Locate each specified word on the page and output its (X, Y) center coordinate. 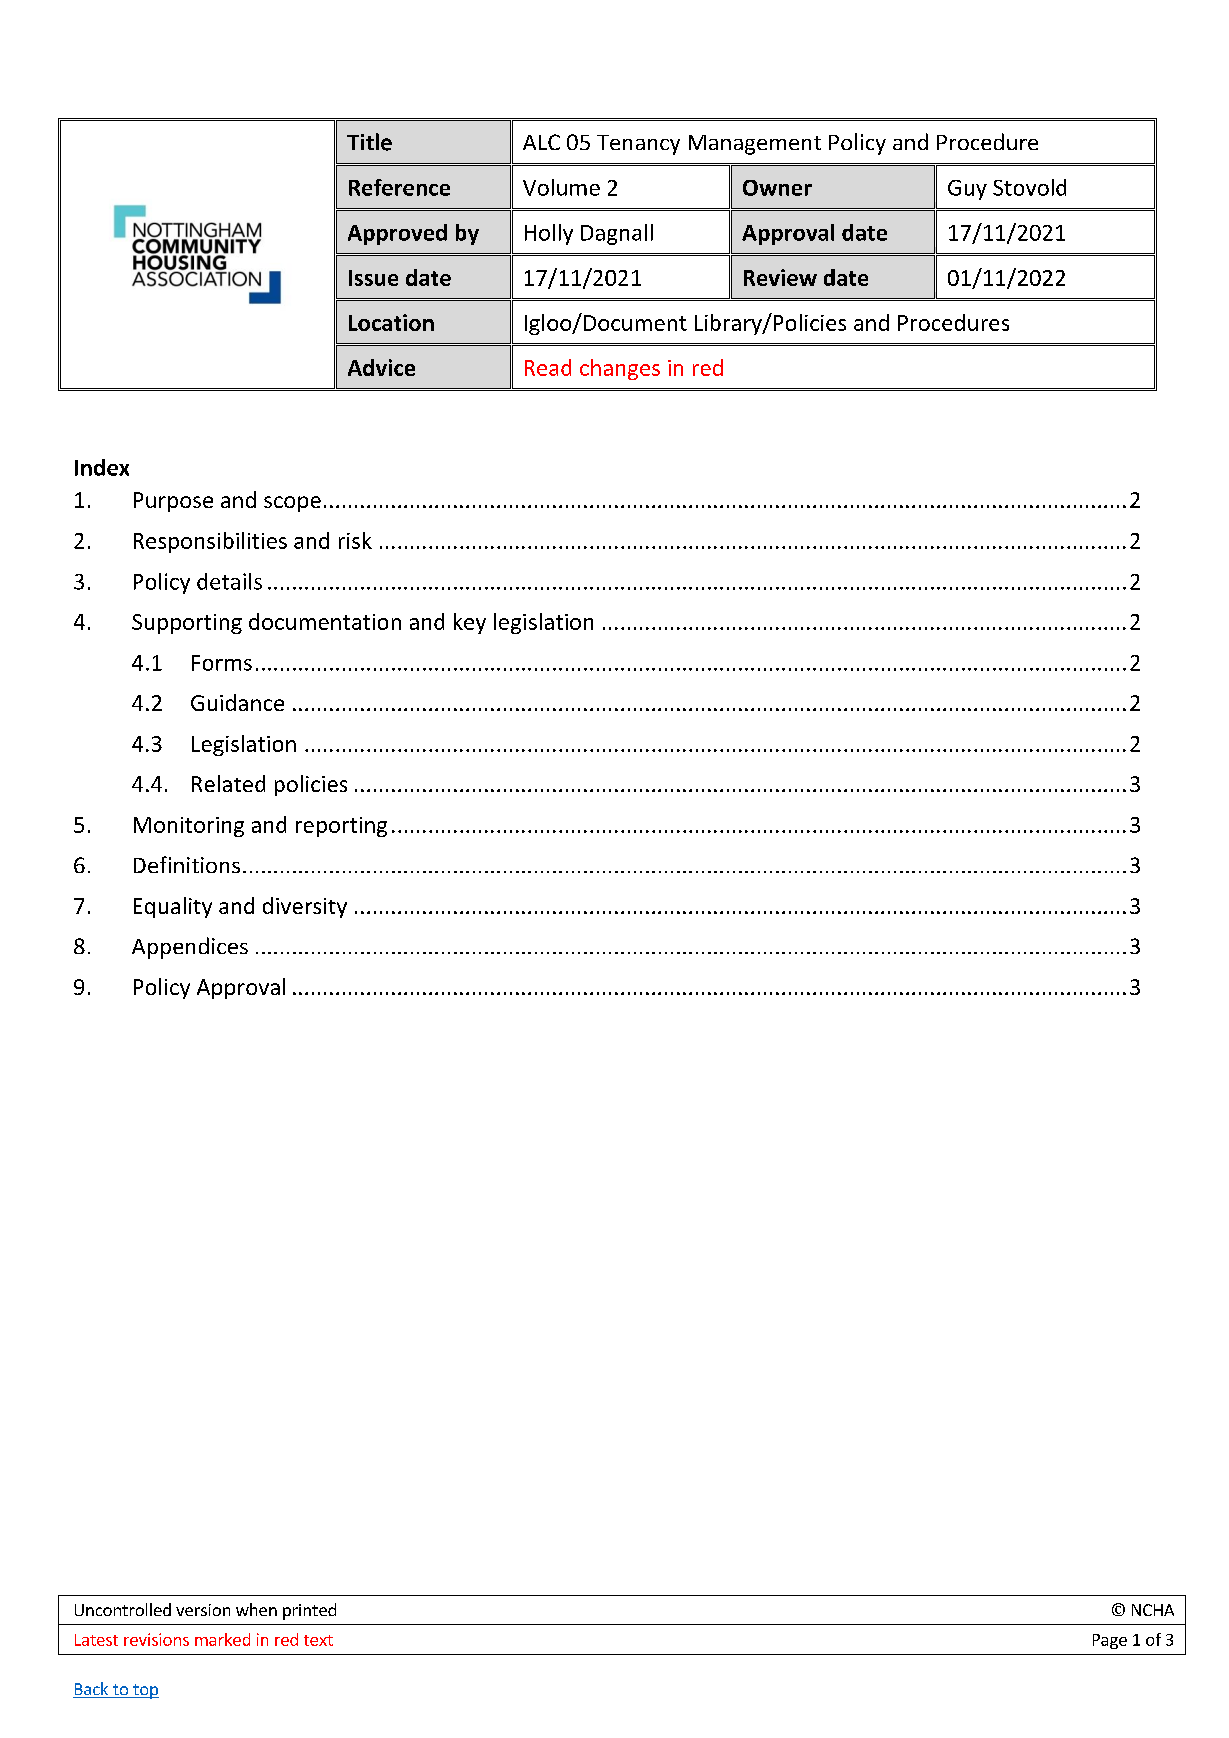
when (256, 1609)
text (318, 1640)
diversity (305, 907)
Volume (561, 187)
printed (309, 1611)
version (203, 1610)
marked (222, 1639)
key (470, 623)
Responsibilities (210, 542)
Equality (173, 907)
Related (228, 783)
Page (1110, 1641)
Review (780, 277)
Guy (967, 190)
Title (369, 142)
